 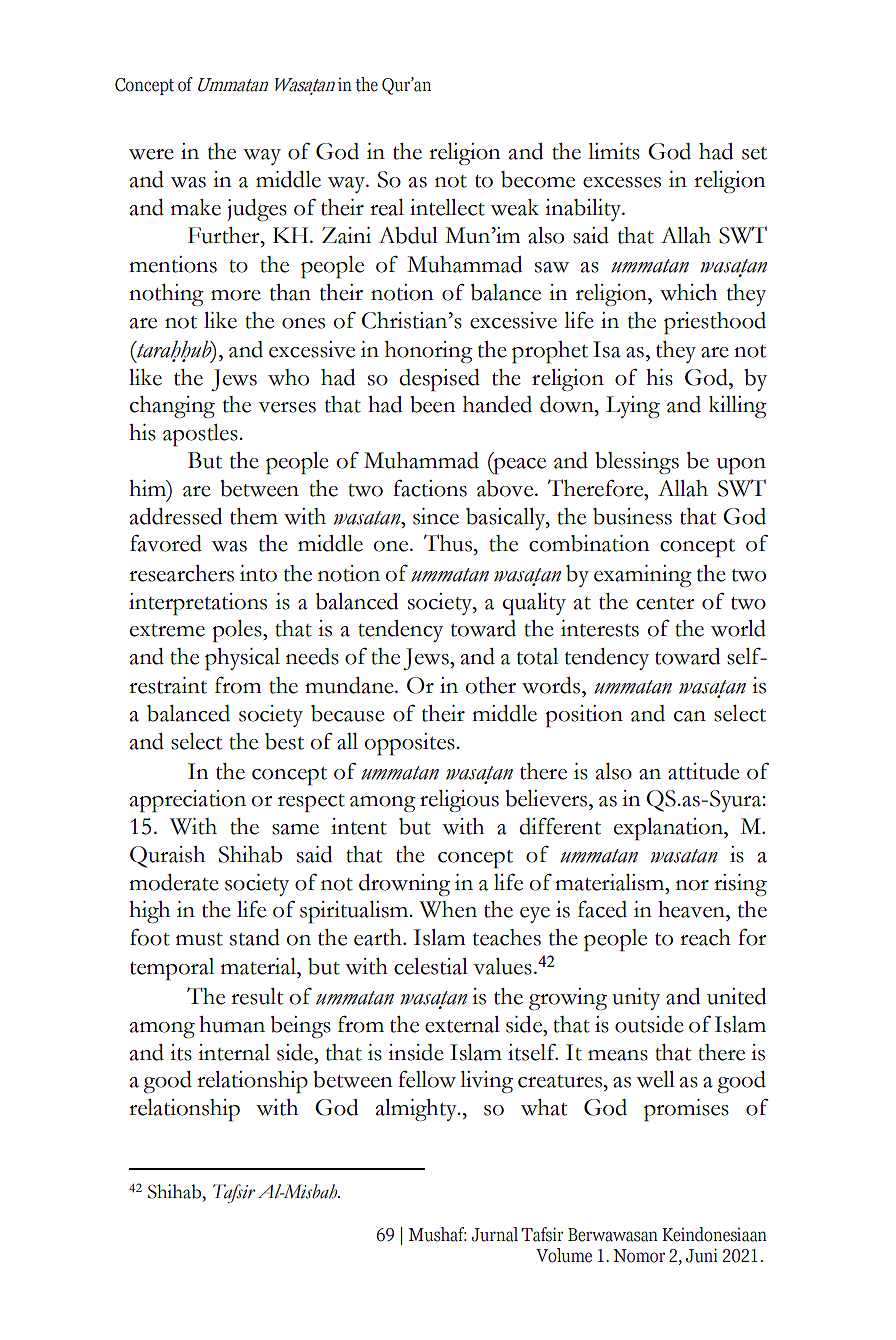 I want to click on physical, so click(x=242, y=659).
